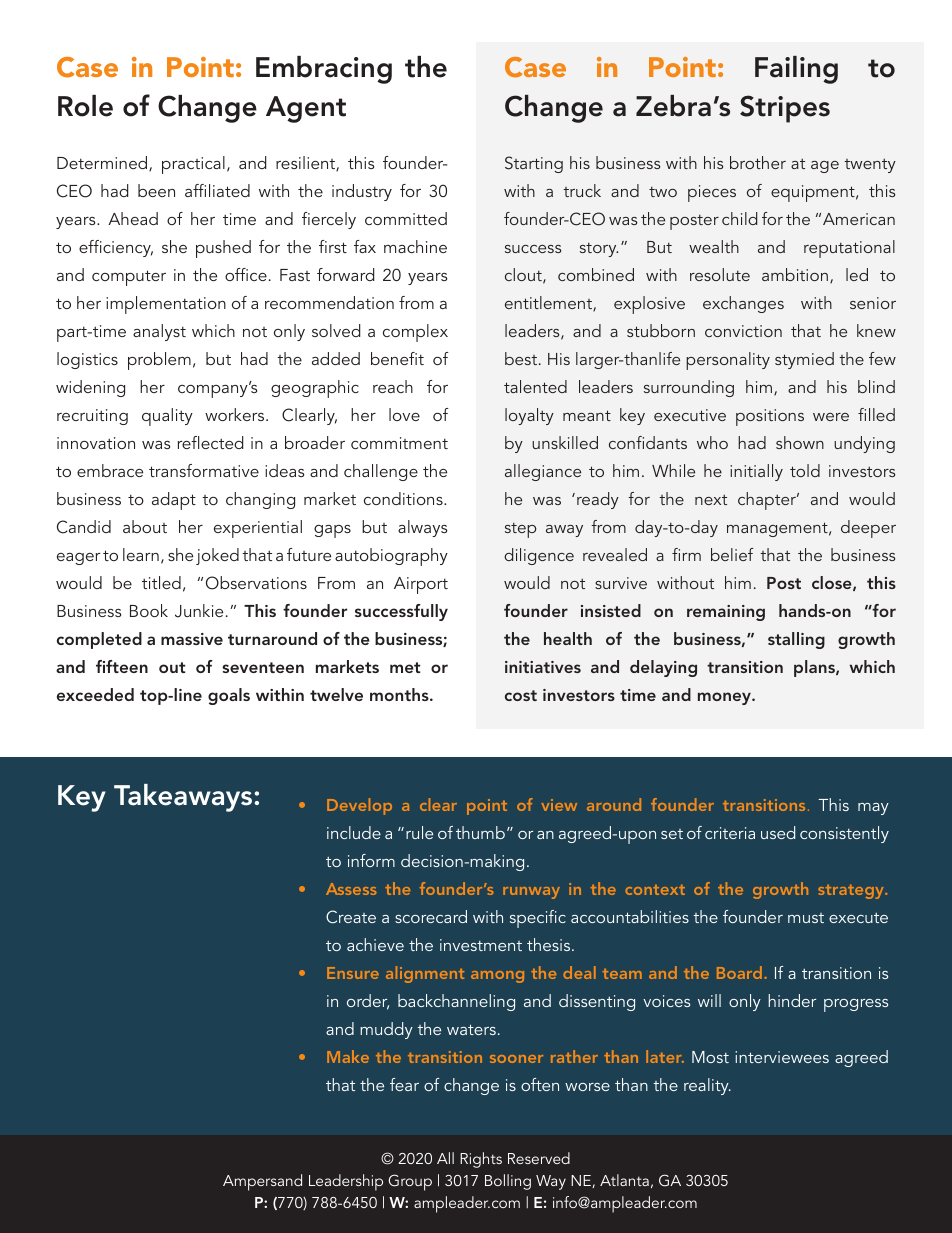 The width and height of the image is (952, 1233). What do you see at coordinates (481, 1160) in the image?
I see `Rights` at bounding box center [481, 1160].
